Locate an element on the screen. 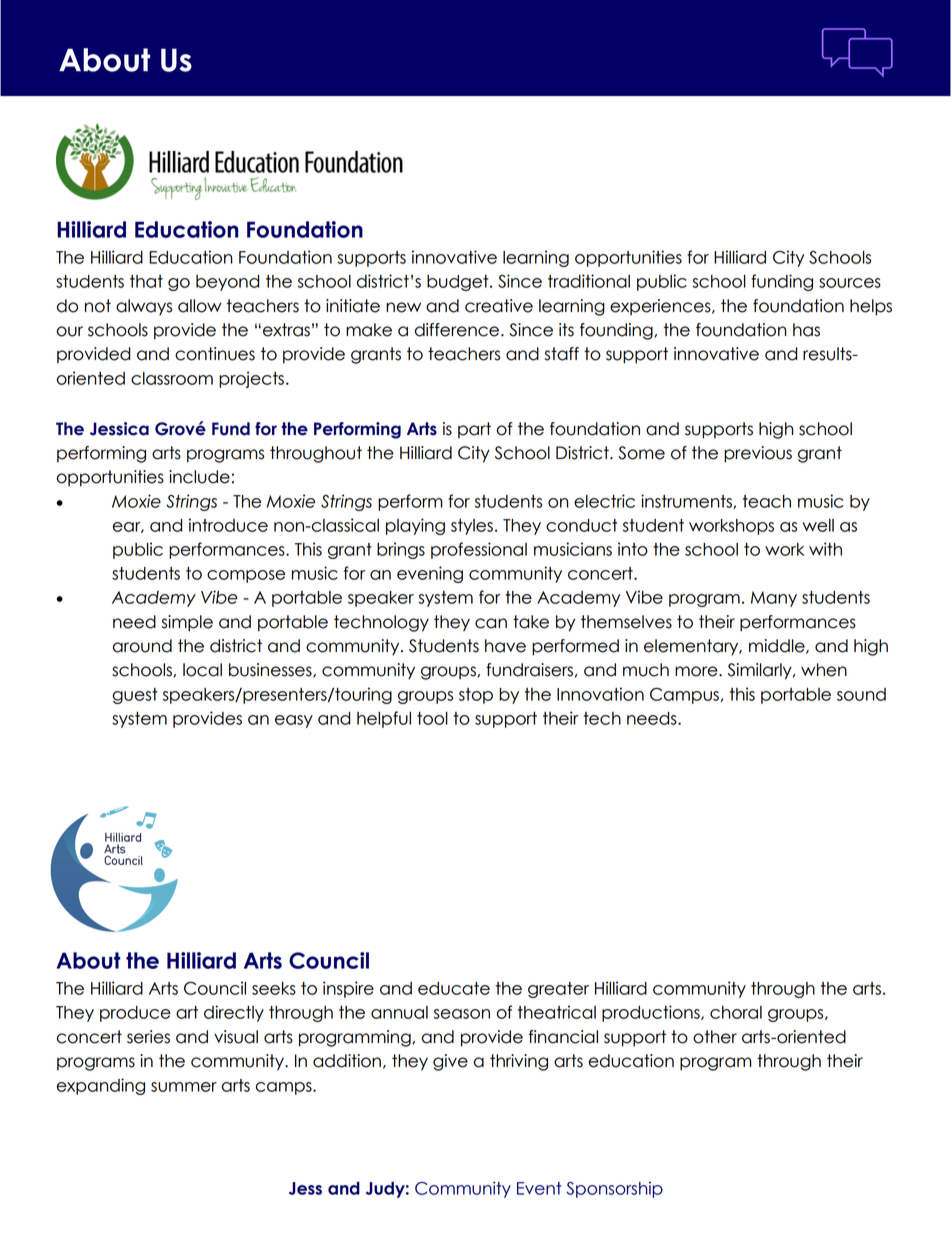  educate is located at coordinates (454, 988).
